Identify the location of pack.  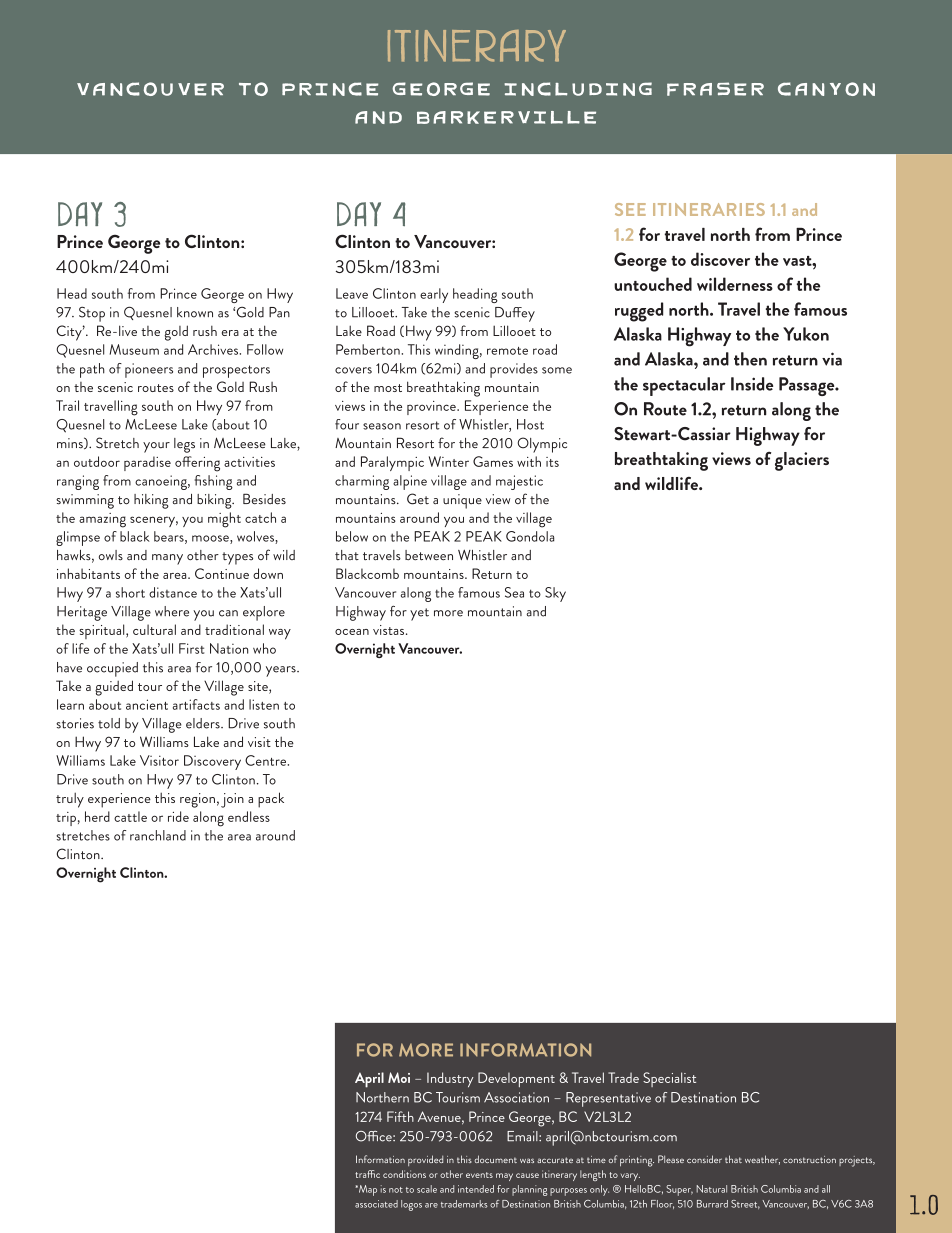
(271, 800).
